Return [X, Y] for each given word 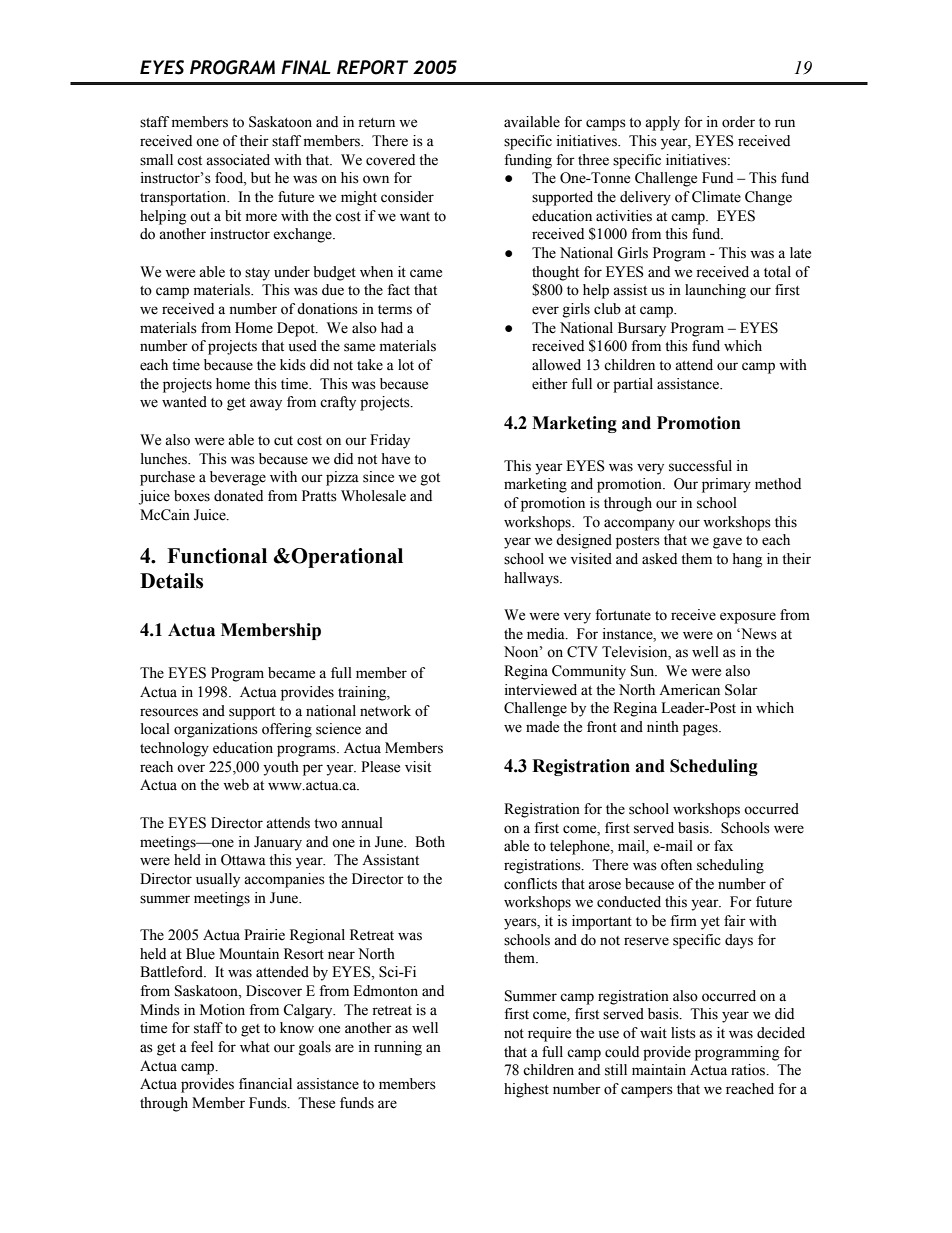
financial [265, 1084]
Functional [217, 556]
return [376, 123]
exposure [748, 618]
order [738, 122]
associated [238, 160]
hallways [532, 579]
